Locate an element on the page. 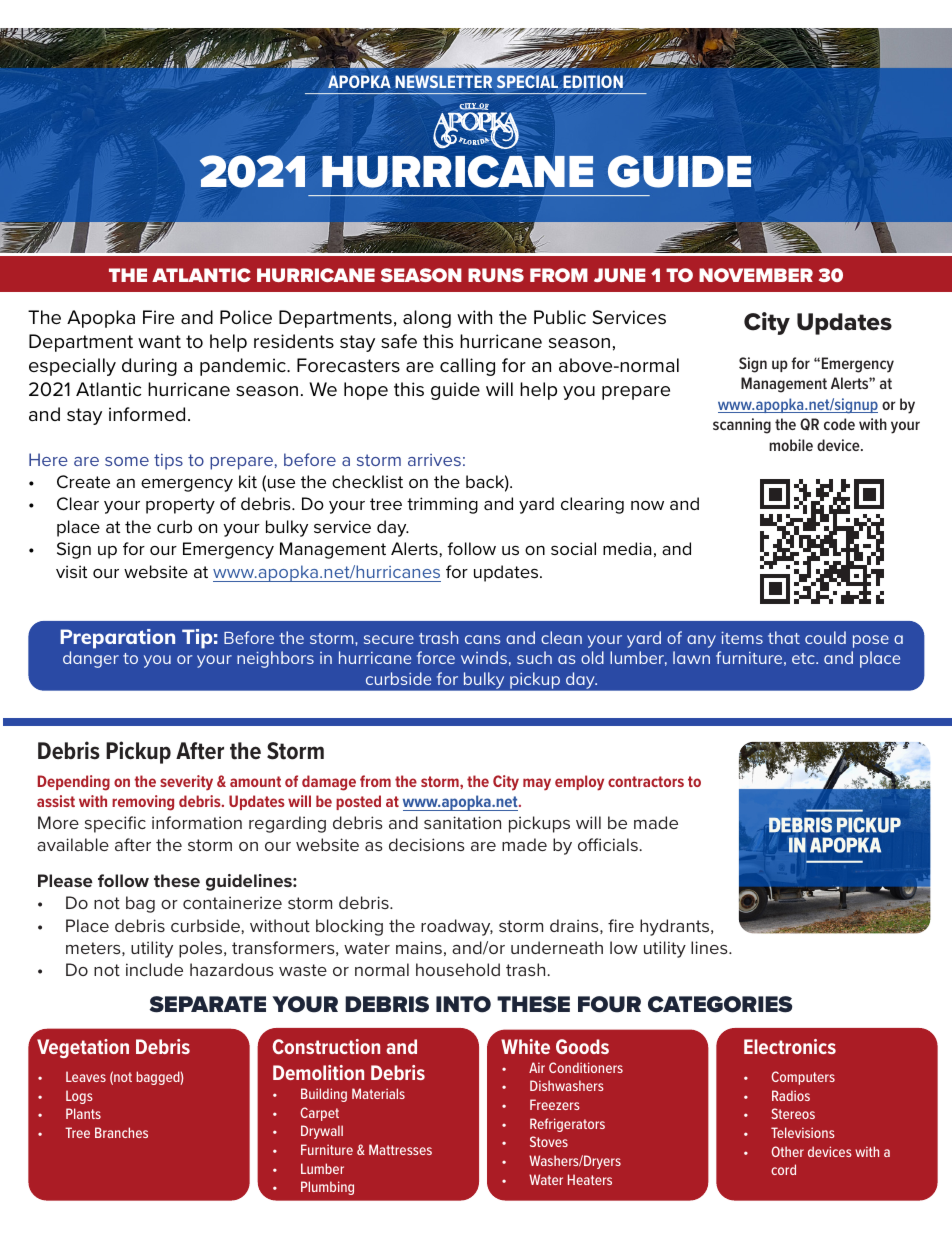 Image resolution: width=952 pixels, height=1233 pixels. Stoves is located at coordinates (549, 1141).
